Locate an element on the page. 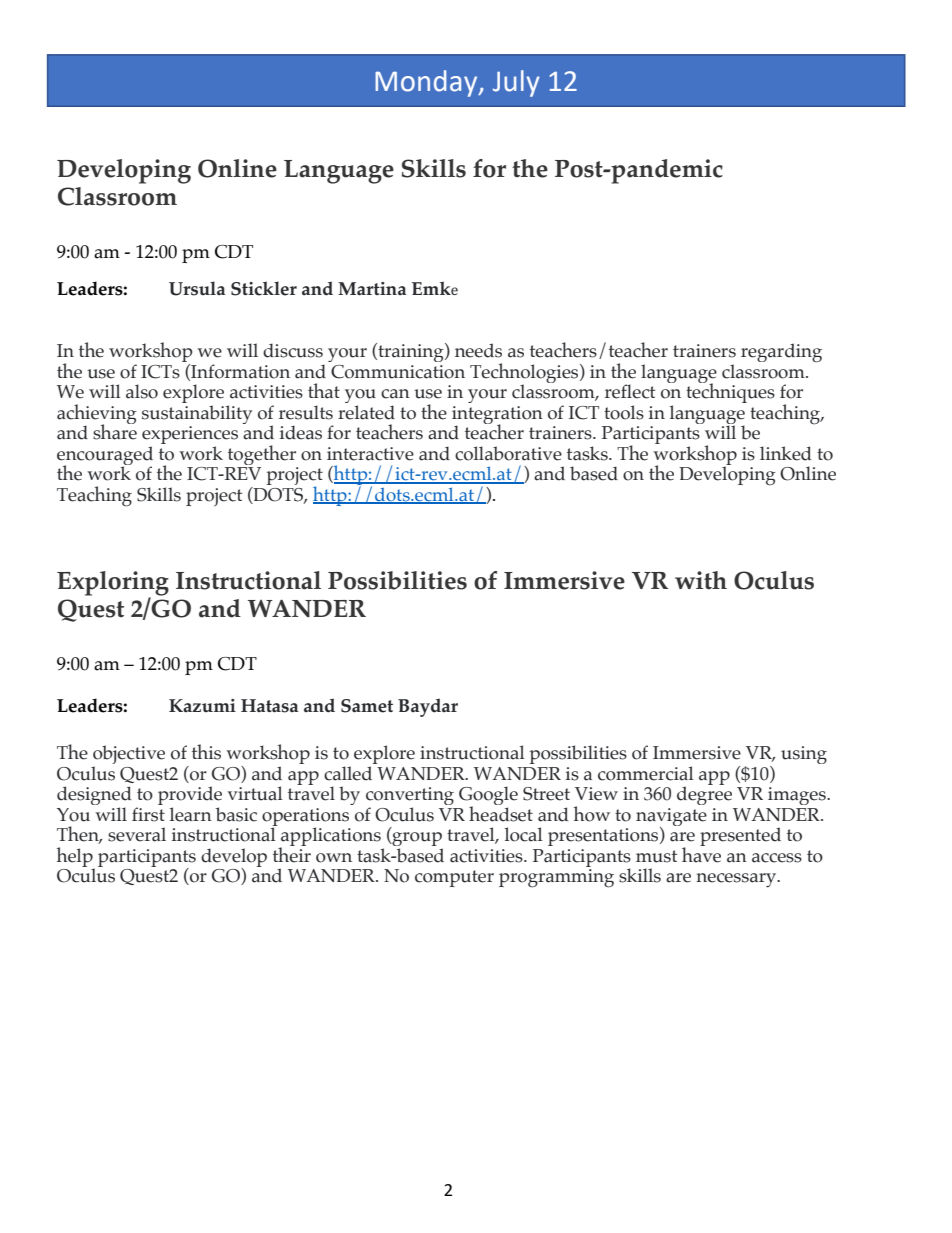 The height and width of the image is (1233, 952). also is located at coordinates (142, 391).
